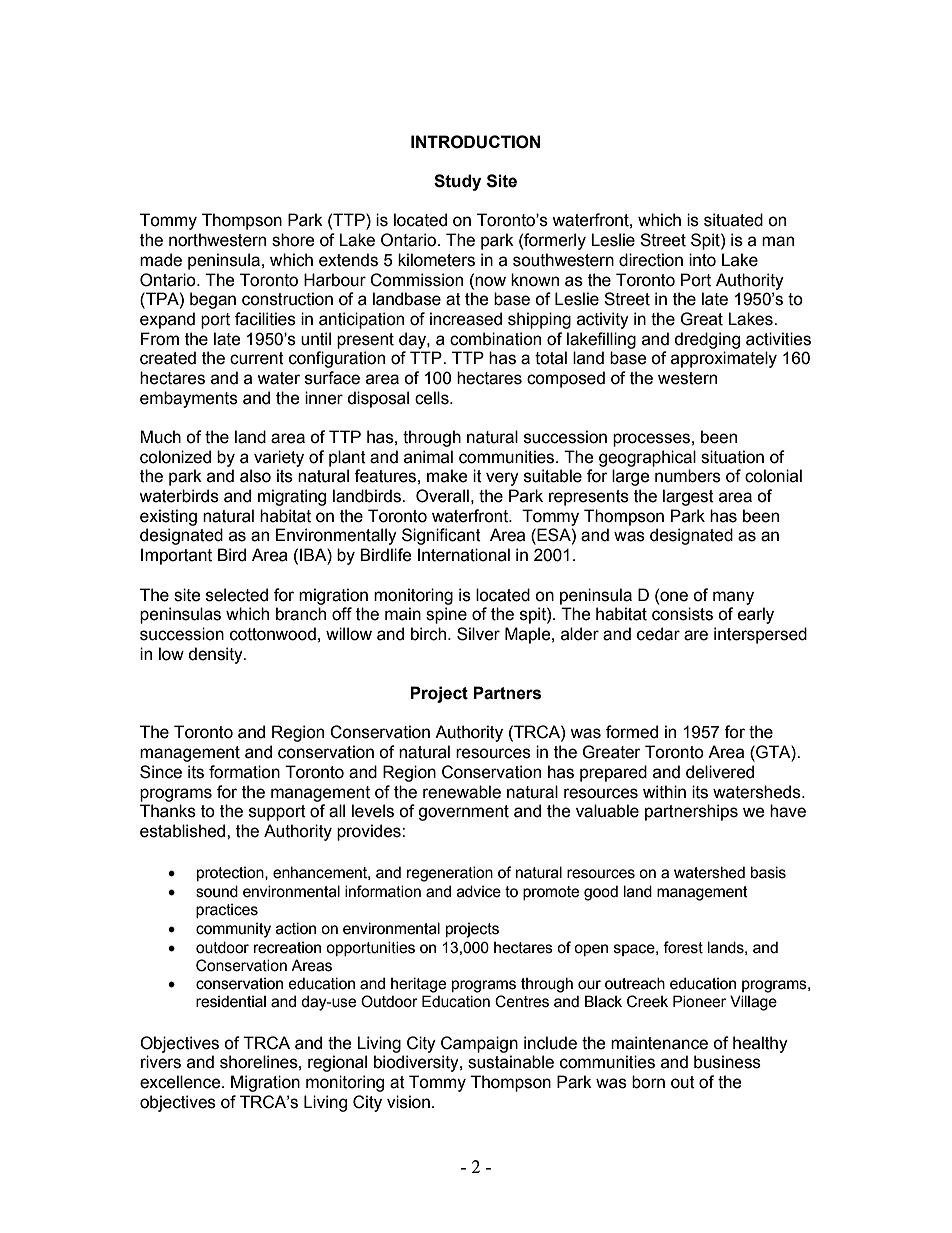 The height and width of the screenshot is (1233, 952). I want to click on also, so click(255, 476).
